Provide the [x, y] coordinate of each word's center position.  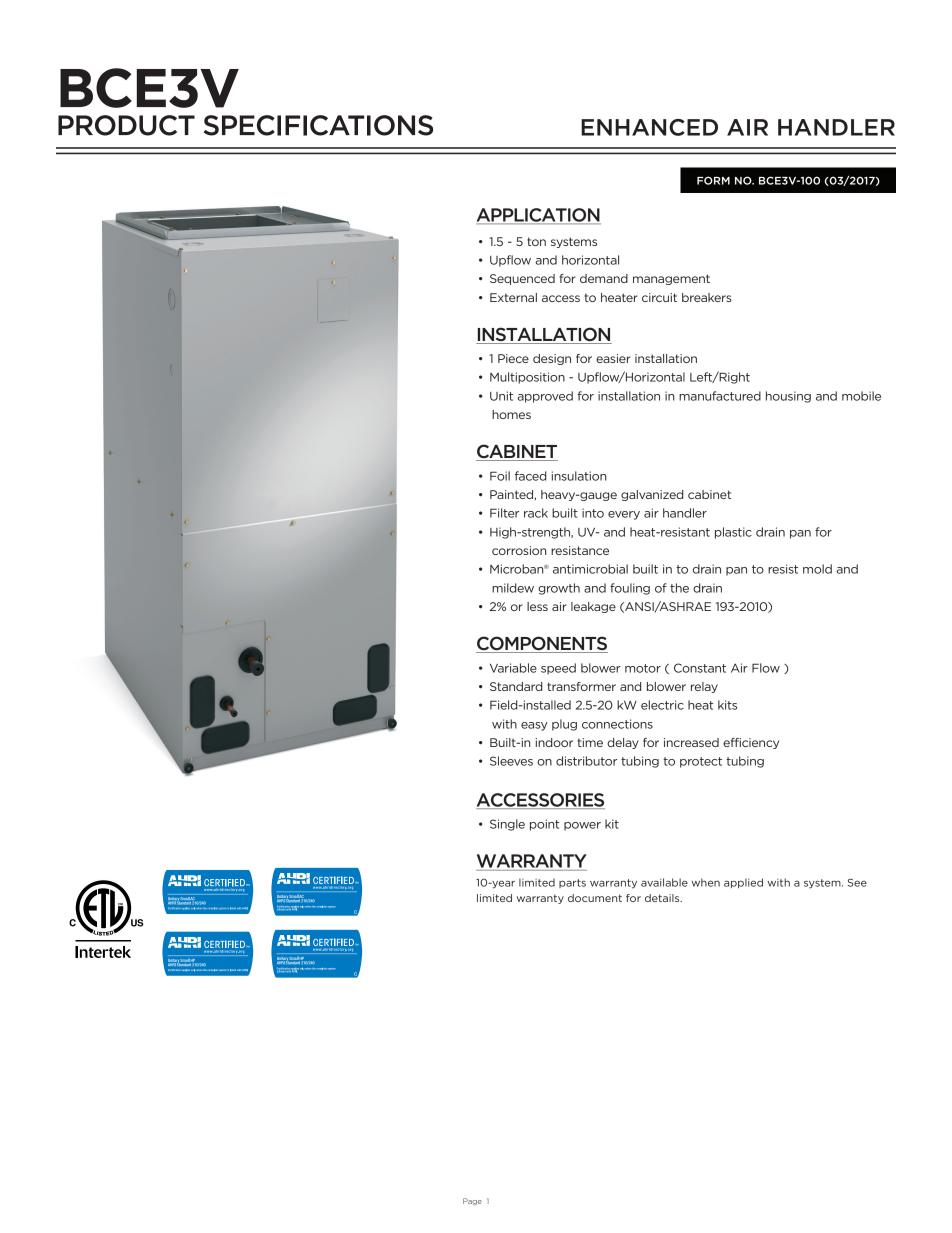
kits [727, 705]
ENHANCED [649, 127]
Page [472, 1202]
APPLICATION [538, 216]
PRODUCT [126, 125]
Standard [516, 686]
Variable [513, 668]
